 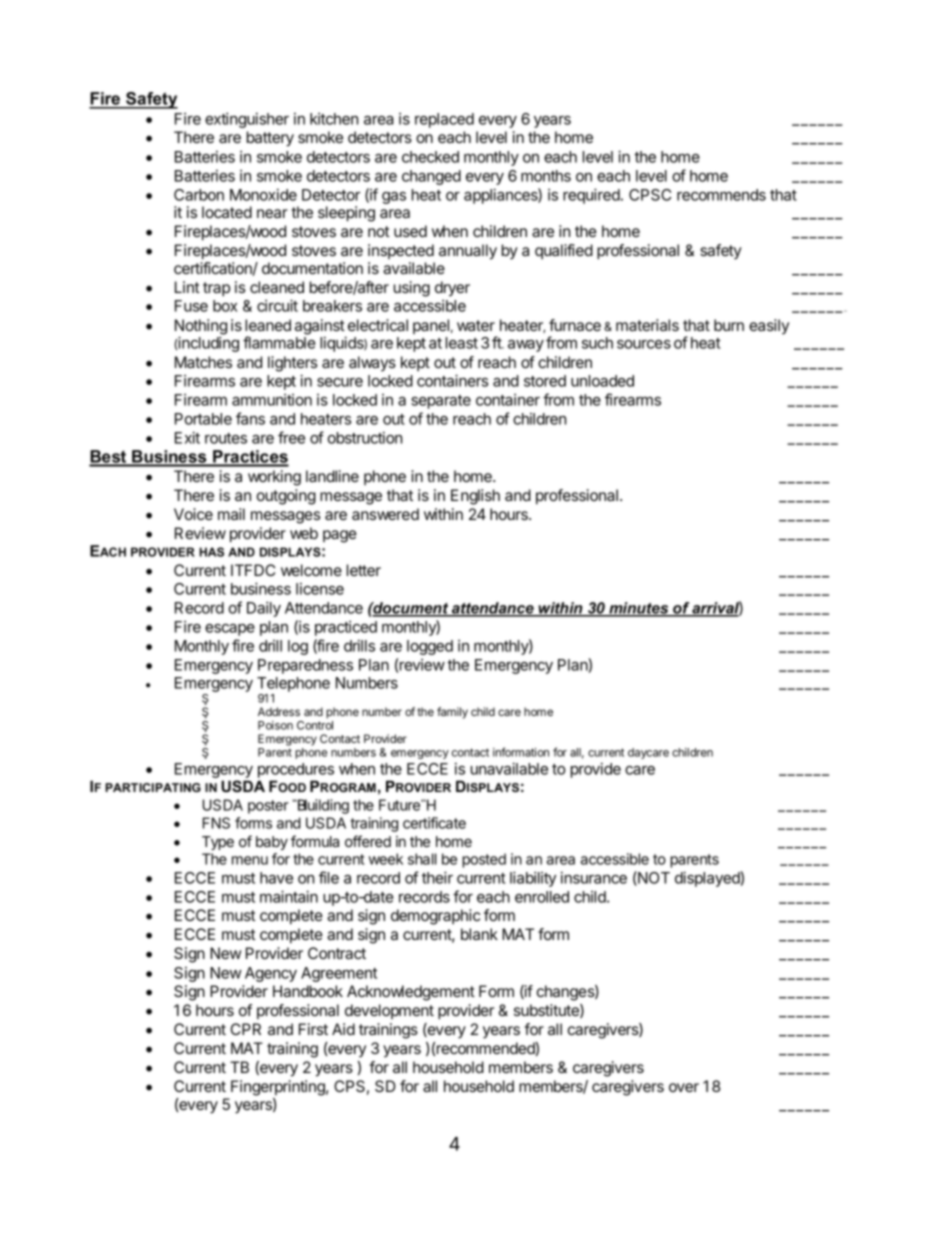 What do you see at coordinates (216, 823) in the screenshot?
I see `FNS` at bounding box center [216, 823].
